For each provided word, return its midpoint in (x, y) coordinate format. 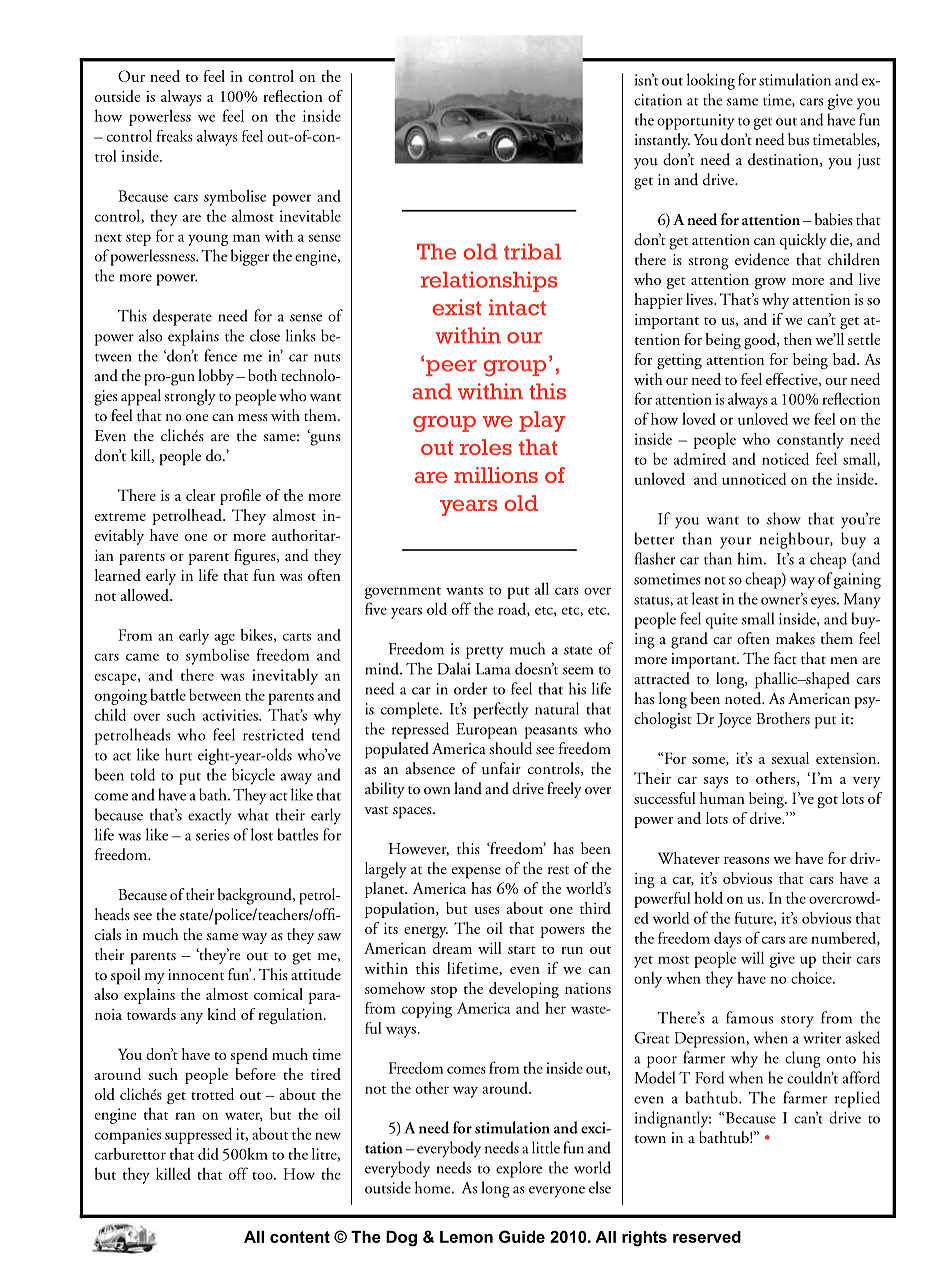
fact (785, 658)
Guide (522, 1236)
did (208, 1154)
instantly (662, 141)
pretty (484, 652)
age (225, 639)
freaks (175, 136)
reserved (707, 1237)
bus (798, 139)
